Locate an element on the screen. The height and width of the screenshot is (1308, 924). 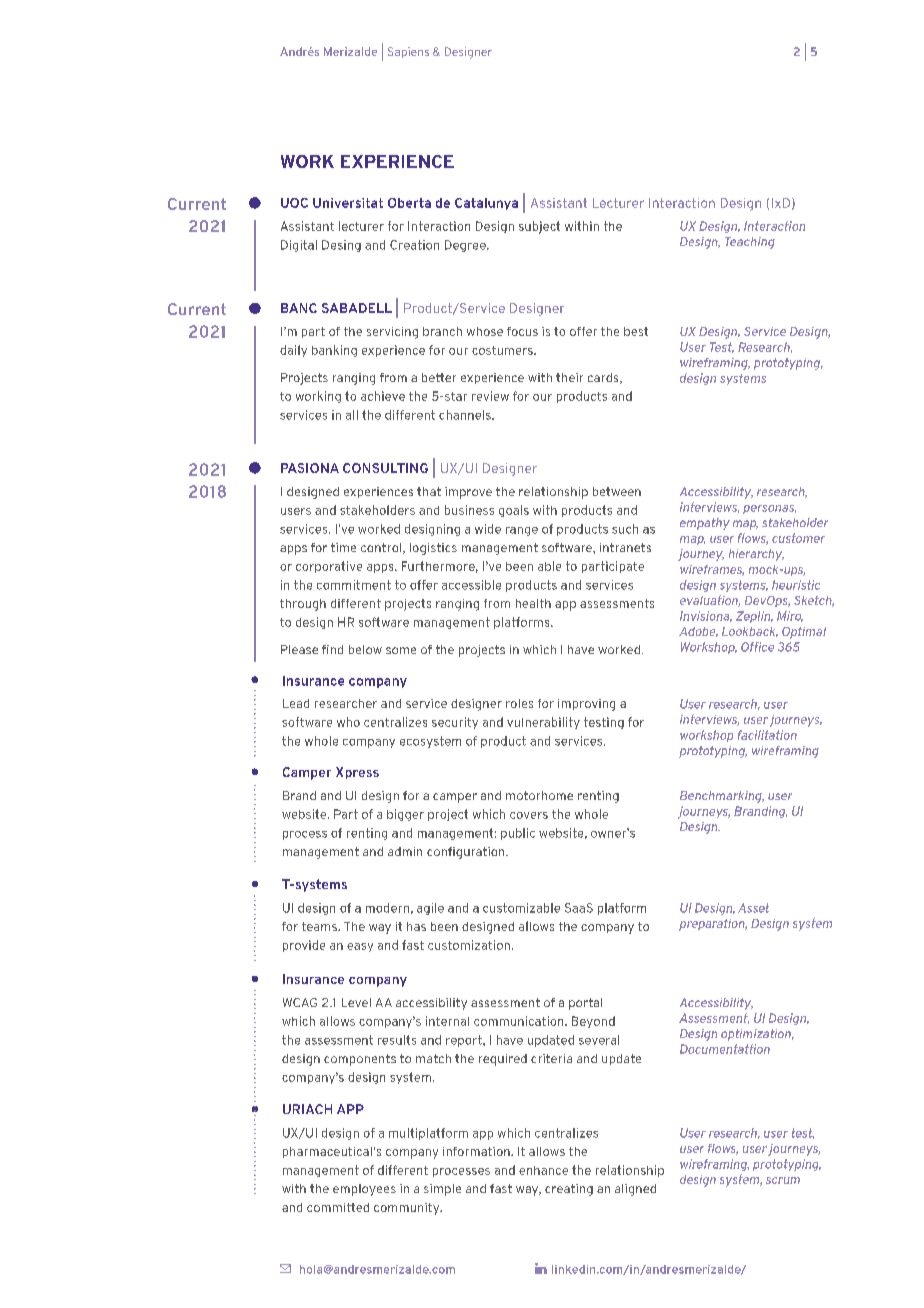
easy is located at coordinates (360, 947).
